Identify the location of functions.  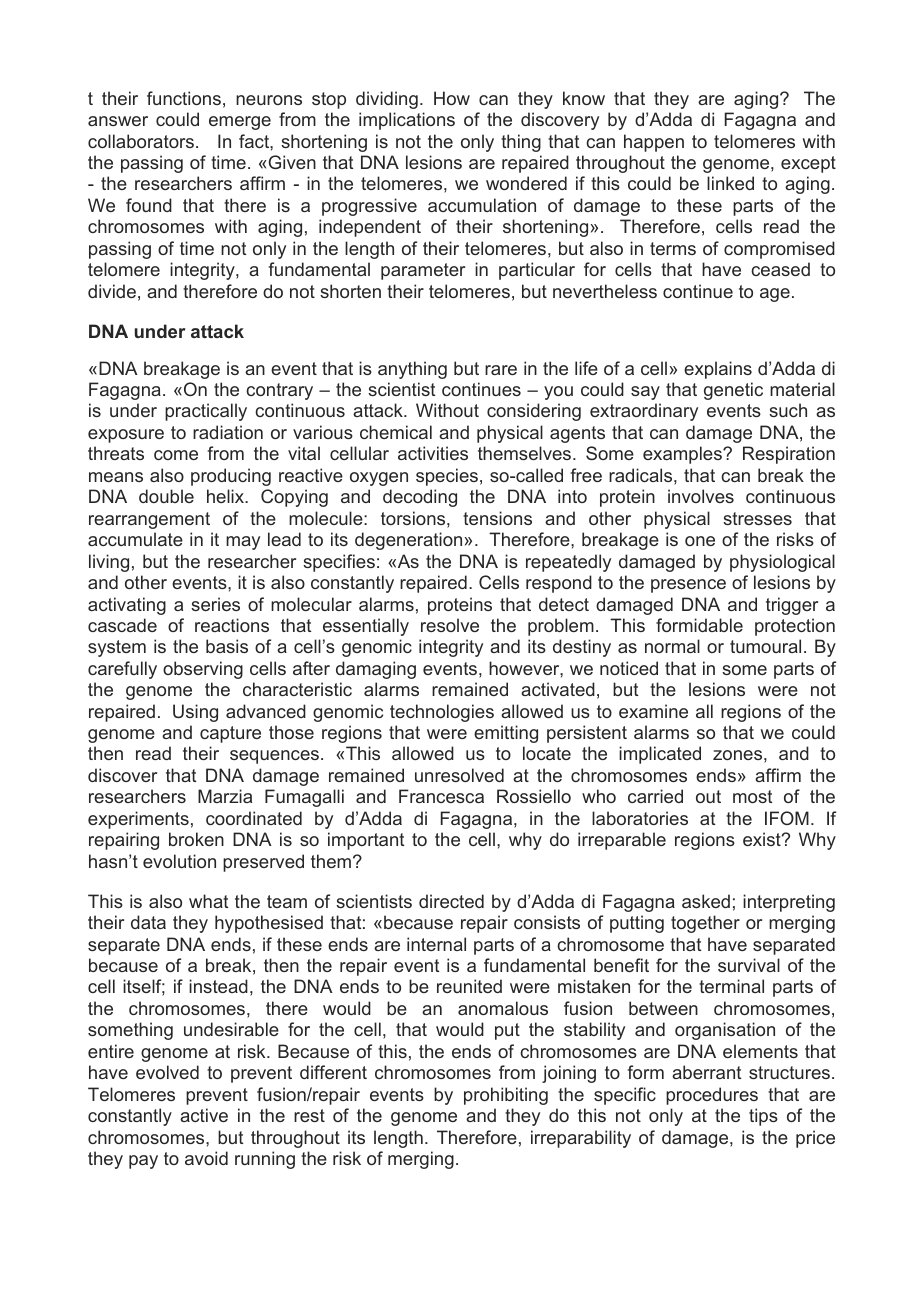
(184, 98).
